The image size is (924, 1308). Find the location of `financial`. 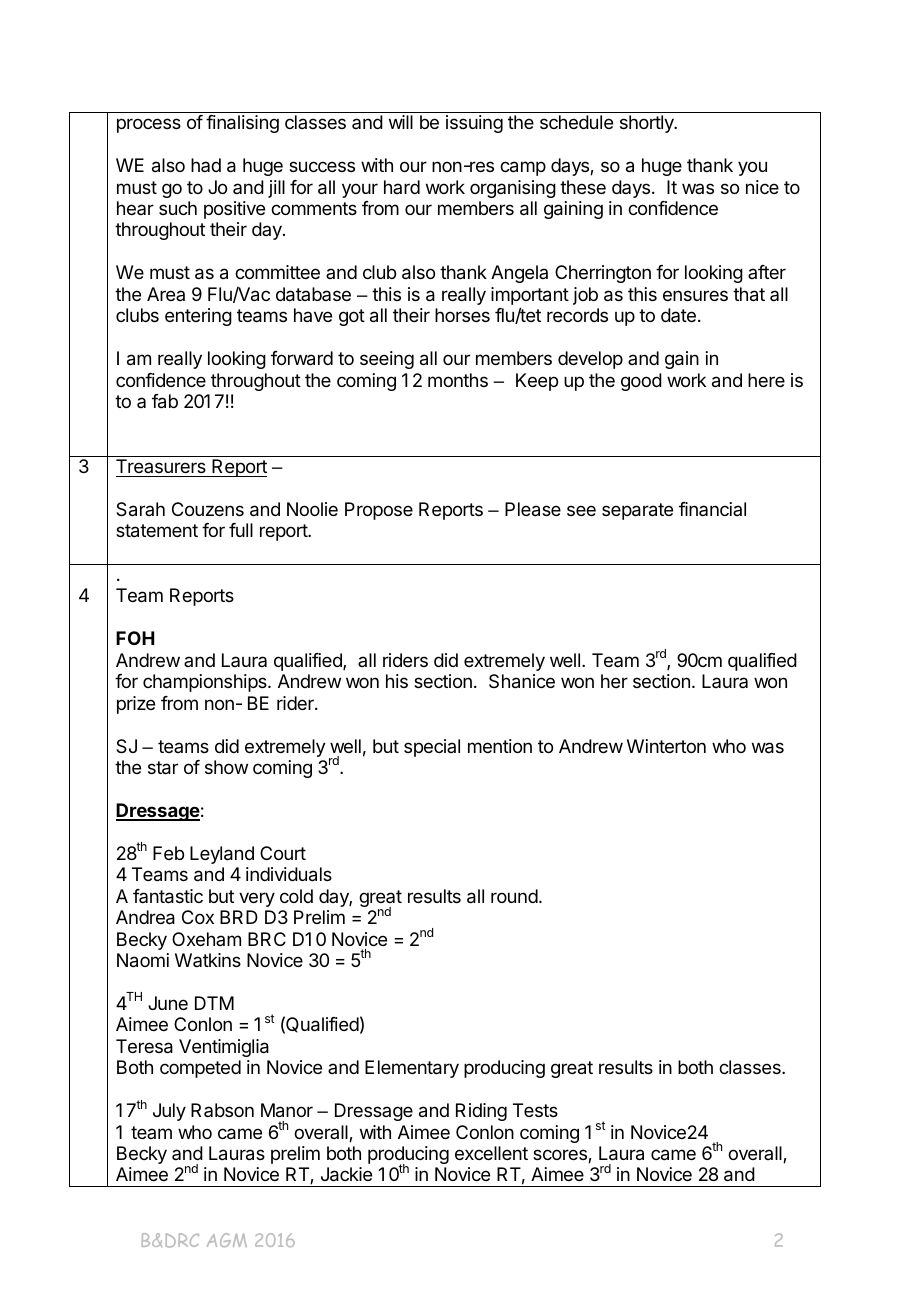

financial is located at coordinates (712, 509).
